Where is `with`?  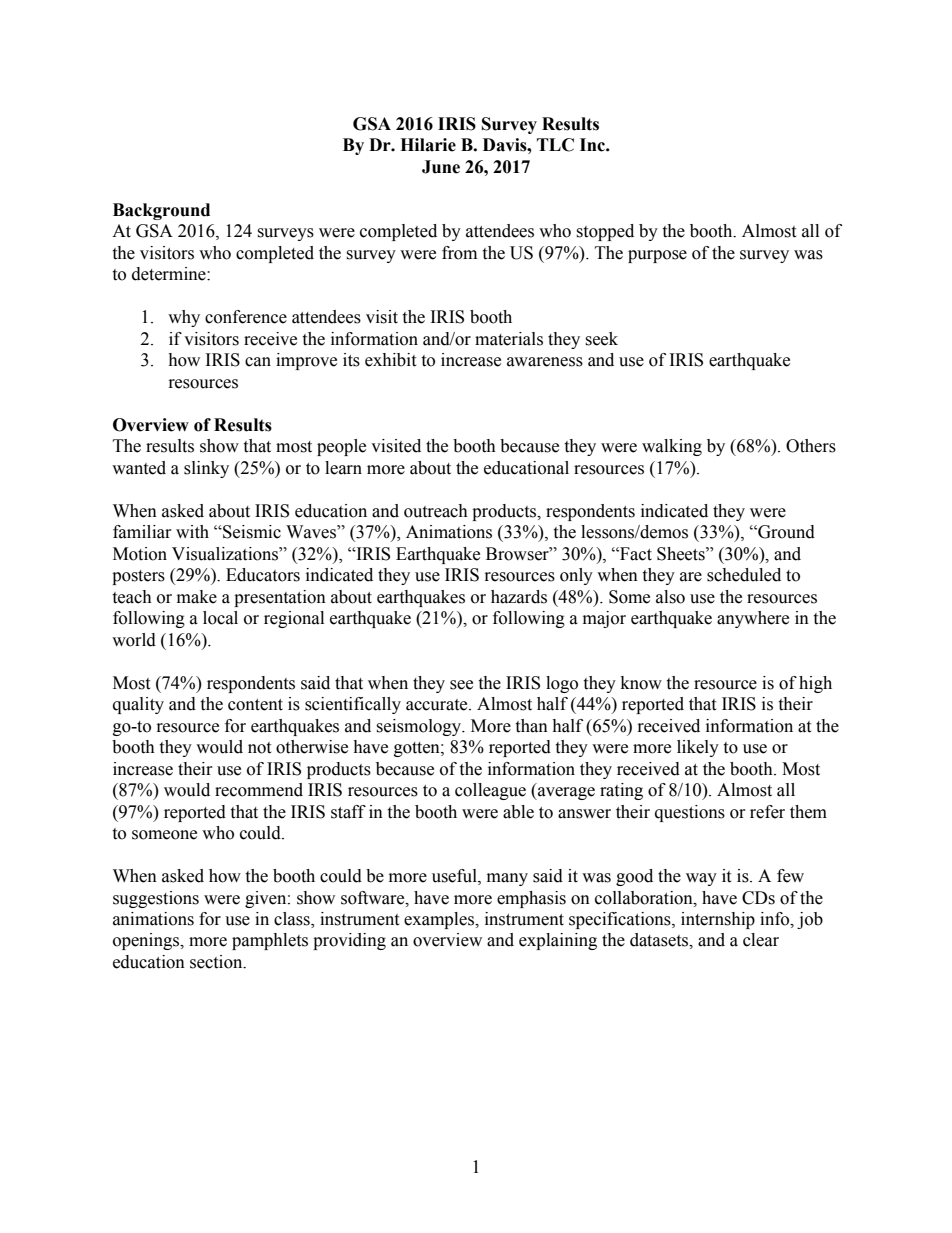 with is located at coordinates (192, 532).
